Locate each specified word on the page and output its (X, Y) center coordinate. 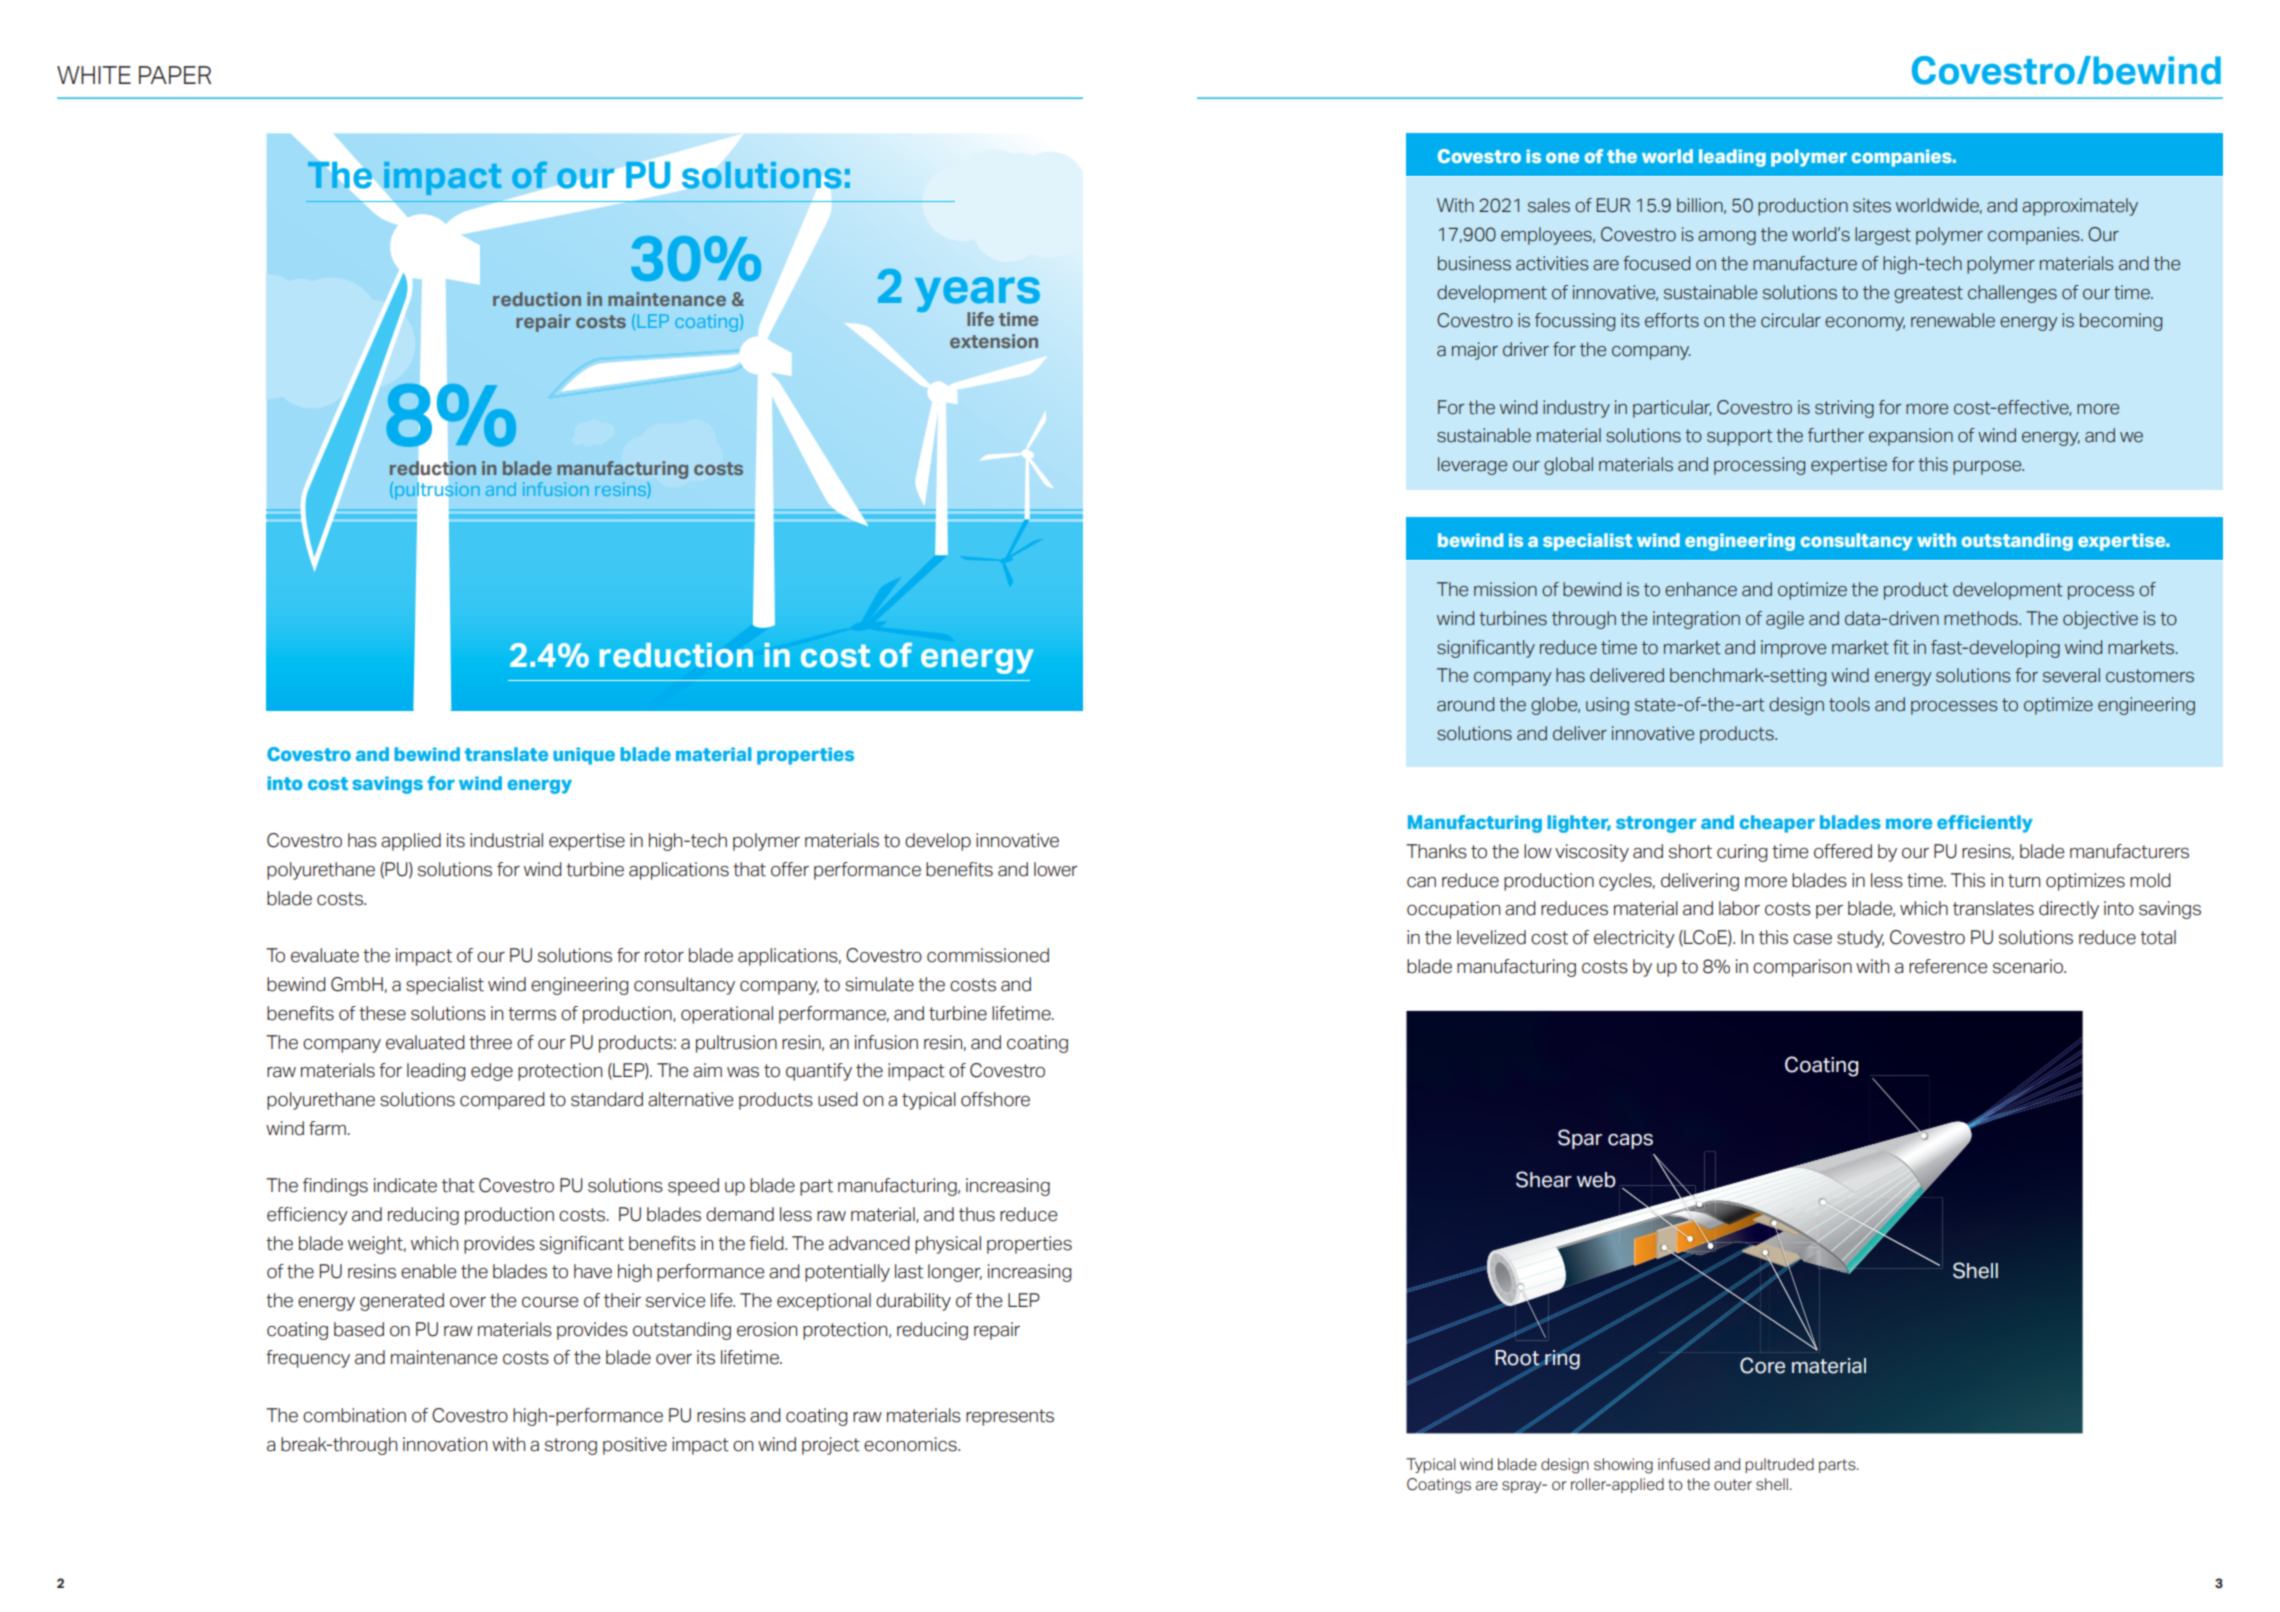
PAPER (175, 75)
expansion (1911, 437)
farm (328, 1128)
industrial (506, 840)
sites (1872, 205)
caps (1630, 1141)
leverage (1472, 466)
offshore (995, 1099)
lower (1056, 869)
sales (1549, 205)
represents (1010, 1417)
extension (994, 341)
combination (354, 1415)
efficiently (1985, 824)
